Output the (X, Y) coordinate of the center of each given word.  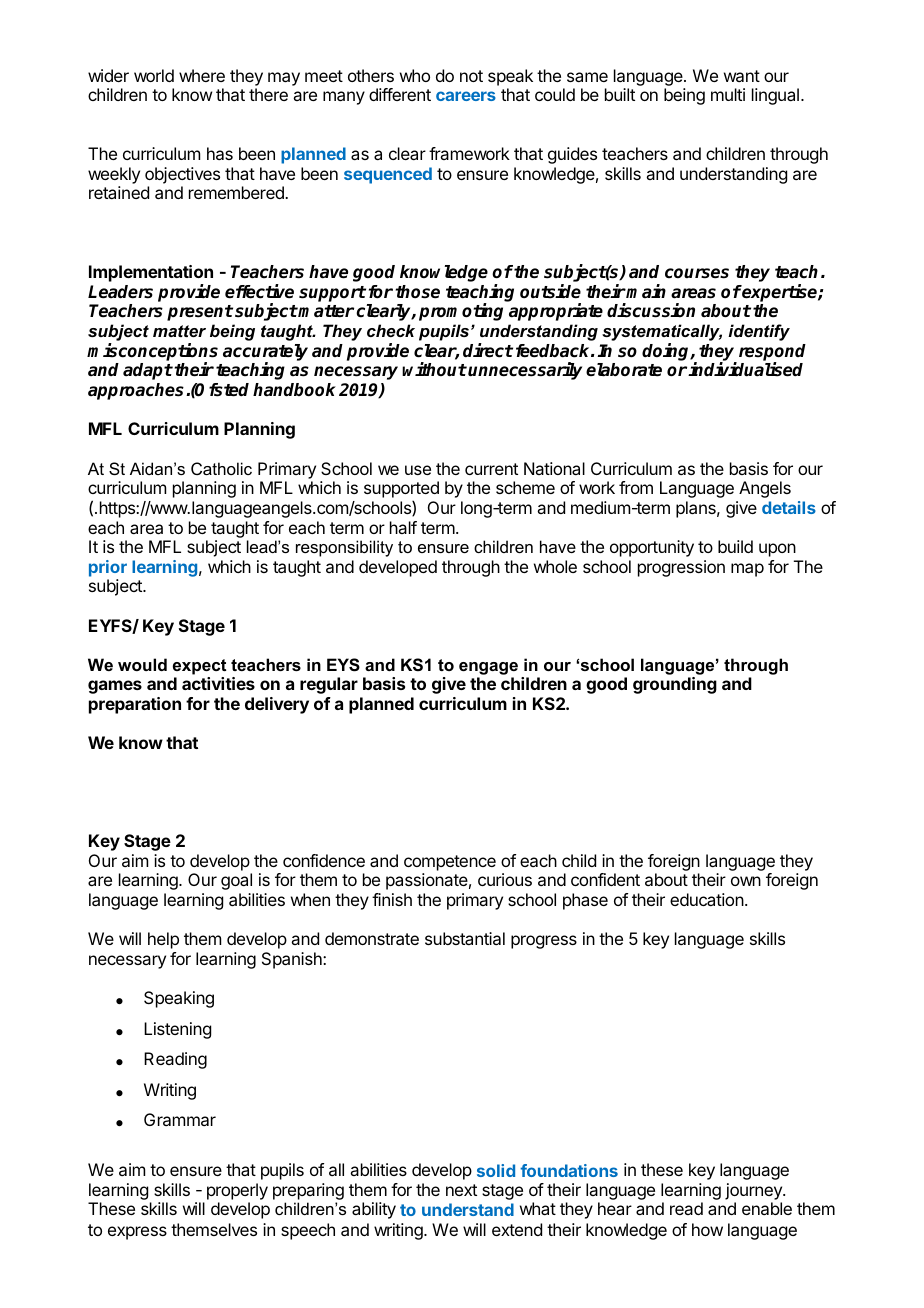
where (202, 75)
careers (466, 96)
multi (728, 94)
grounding (675, 685)
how (707, 1229)
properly (237, 1193)
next (461, 1190)
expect (199, 667)
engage (488, 668)
